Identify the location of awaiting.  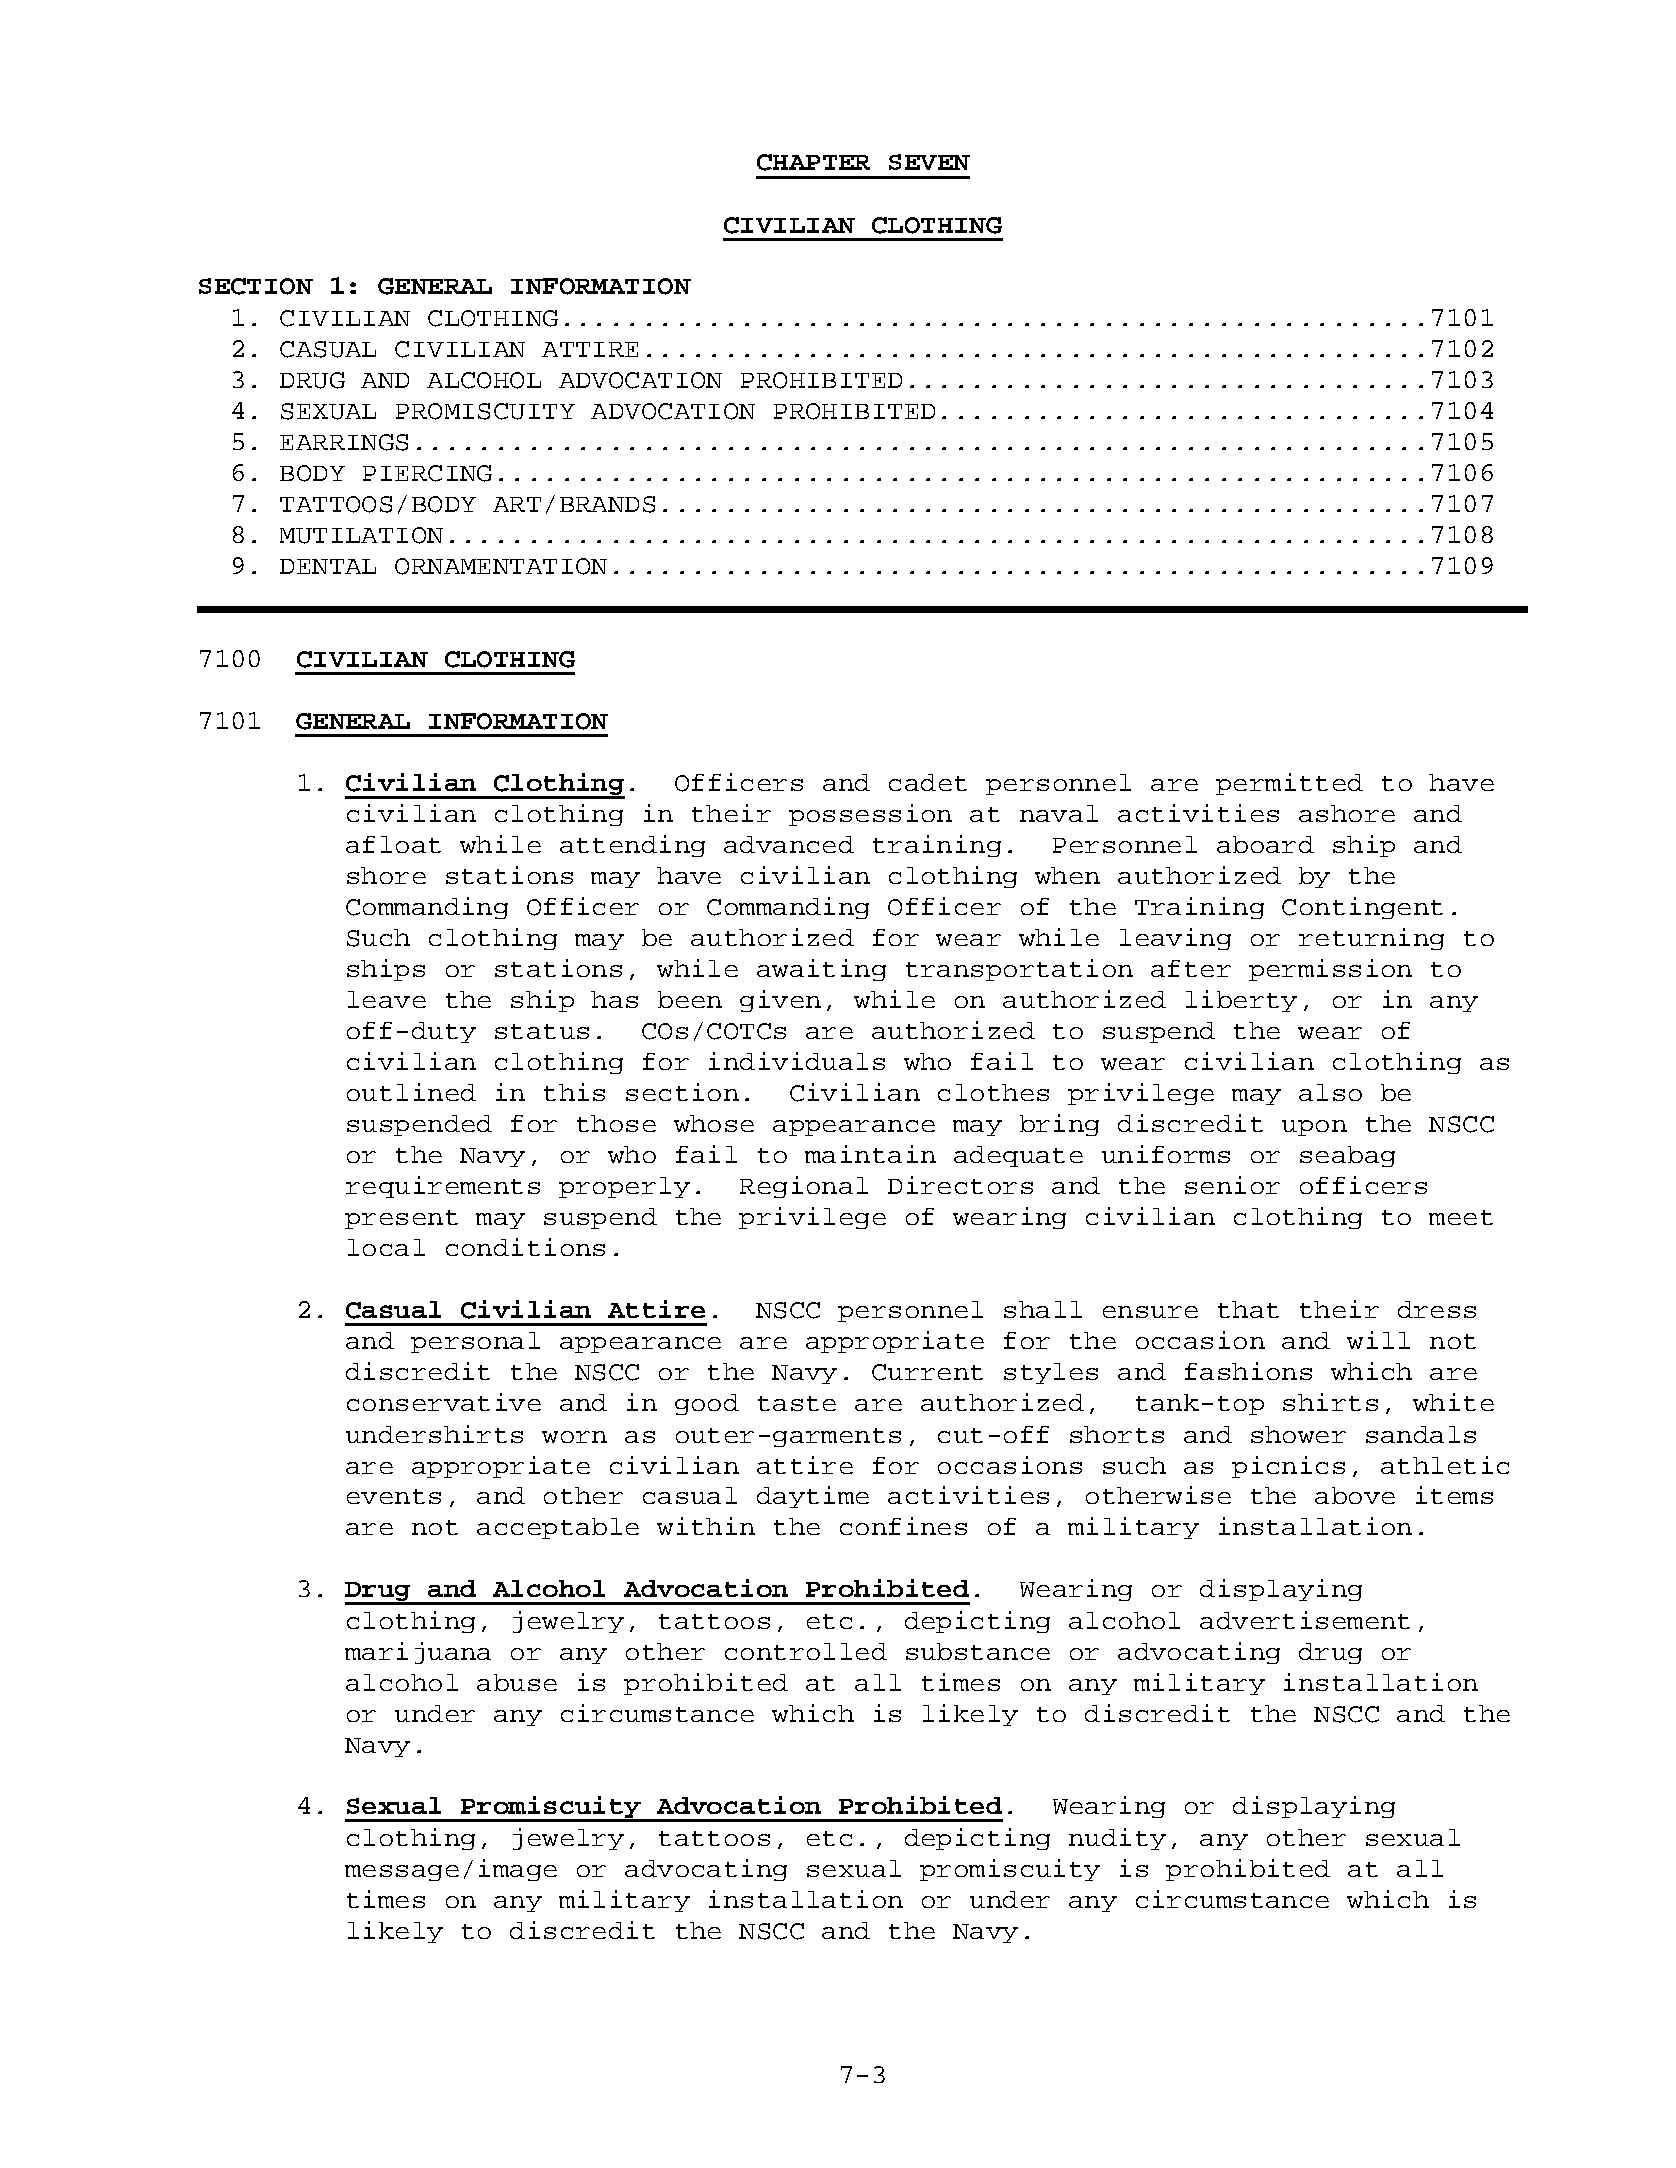
(821, 970).
